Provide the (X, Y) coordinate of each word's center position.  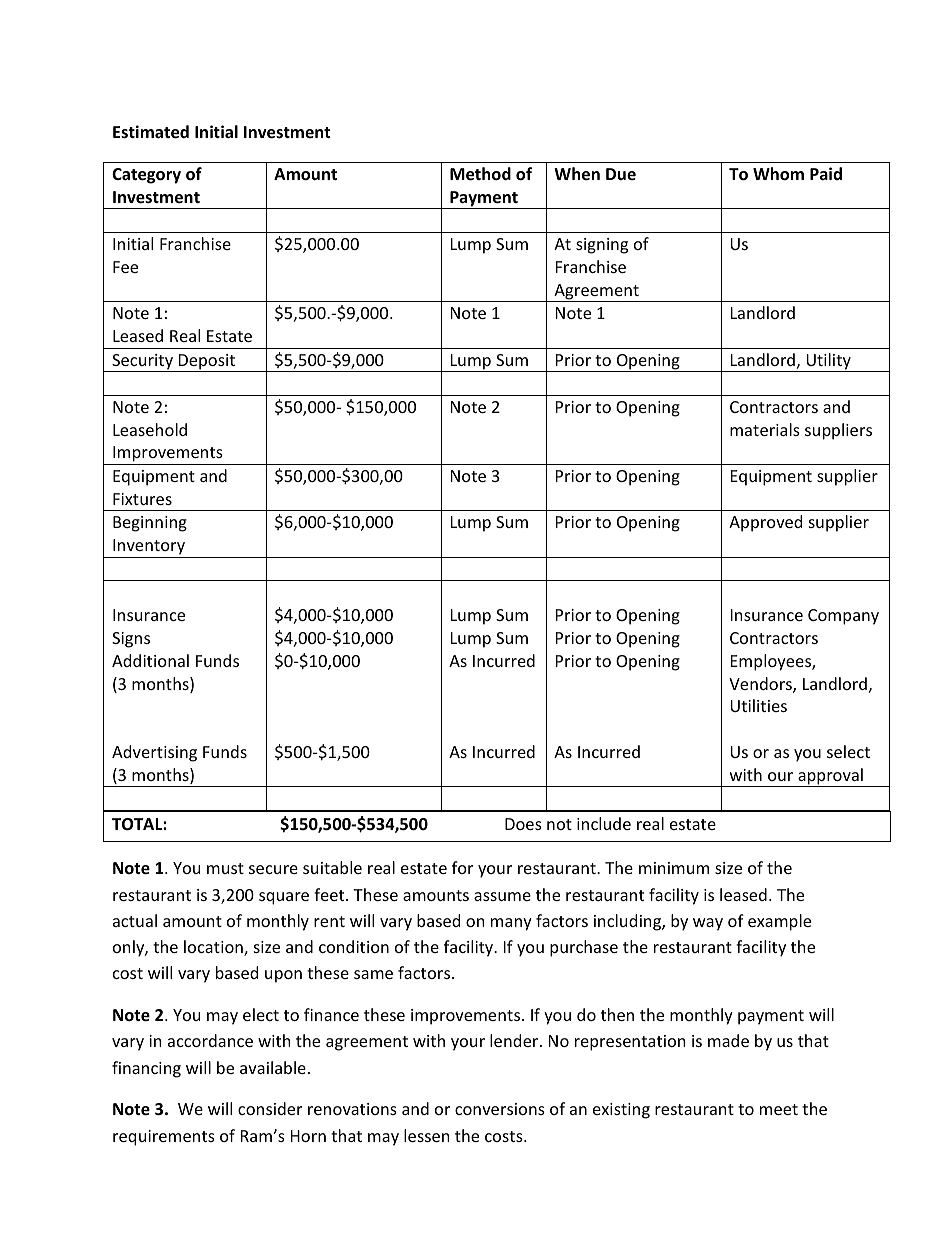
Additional (150, 660)
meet (779, 1109)
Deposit (207, 363)
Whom (778, 174)
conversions (500, 1109)
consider (270, 1108)
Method (480, 174)
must (225, 868)
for (462, 867)
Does (523, 824)
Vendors (761, 685)
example (779, 922)
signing (602, 246)
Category (146, 176)
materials (765, 429)
